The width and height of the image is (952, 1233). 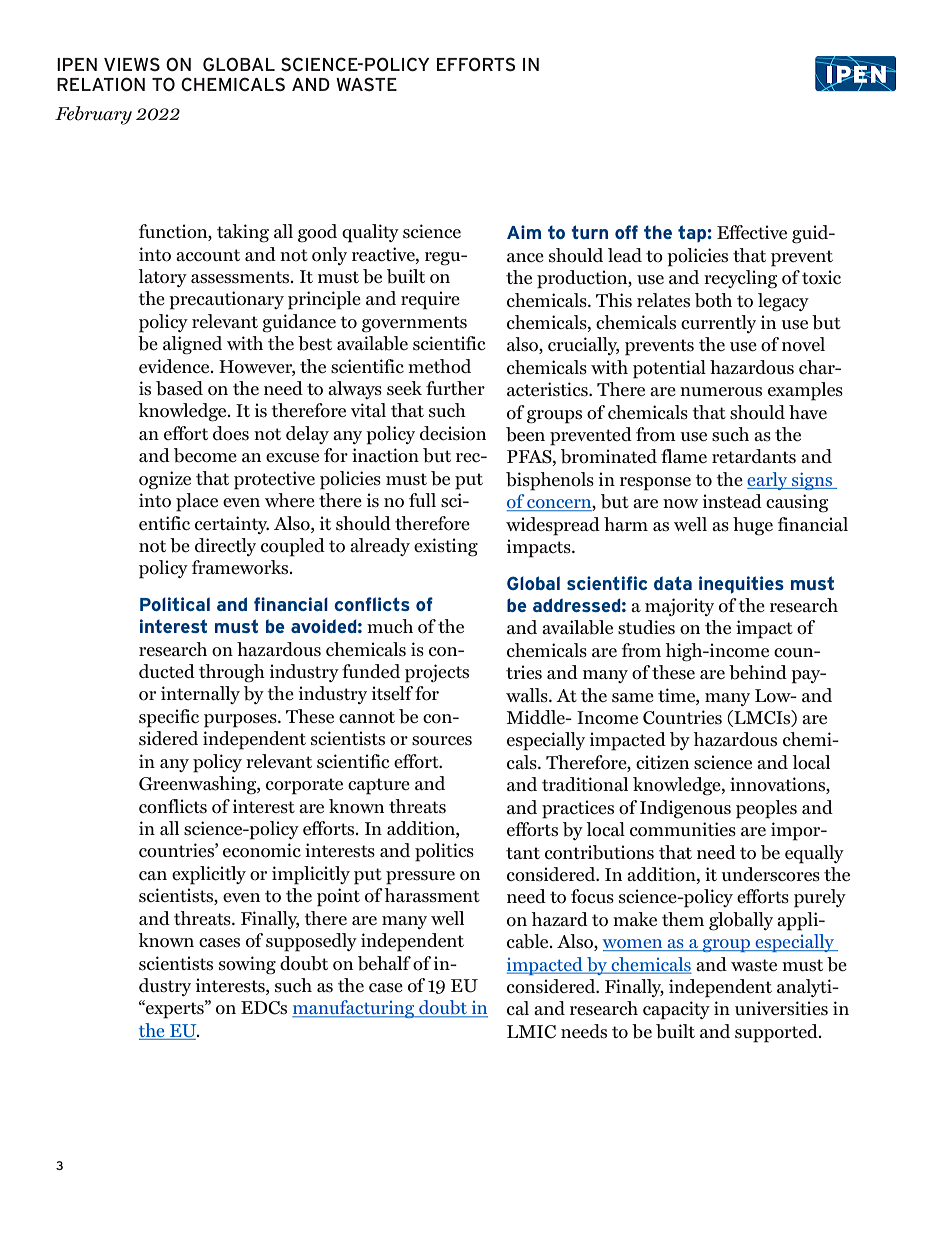 What do you see at coordinates (781, 1008) in the image?
I see `universities` at bounding box center [781, 1008].
